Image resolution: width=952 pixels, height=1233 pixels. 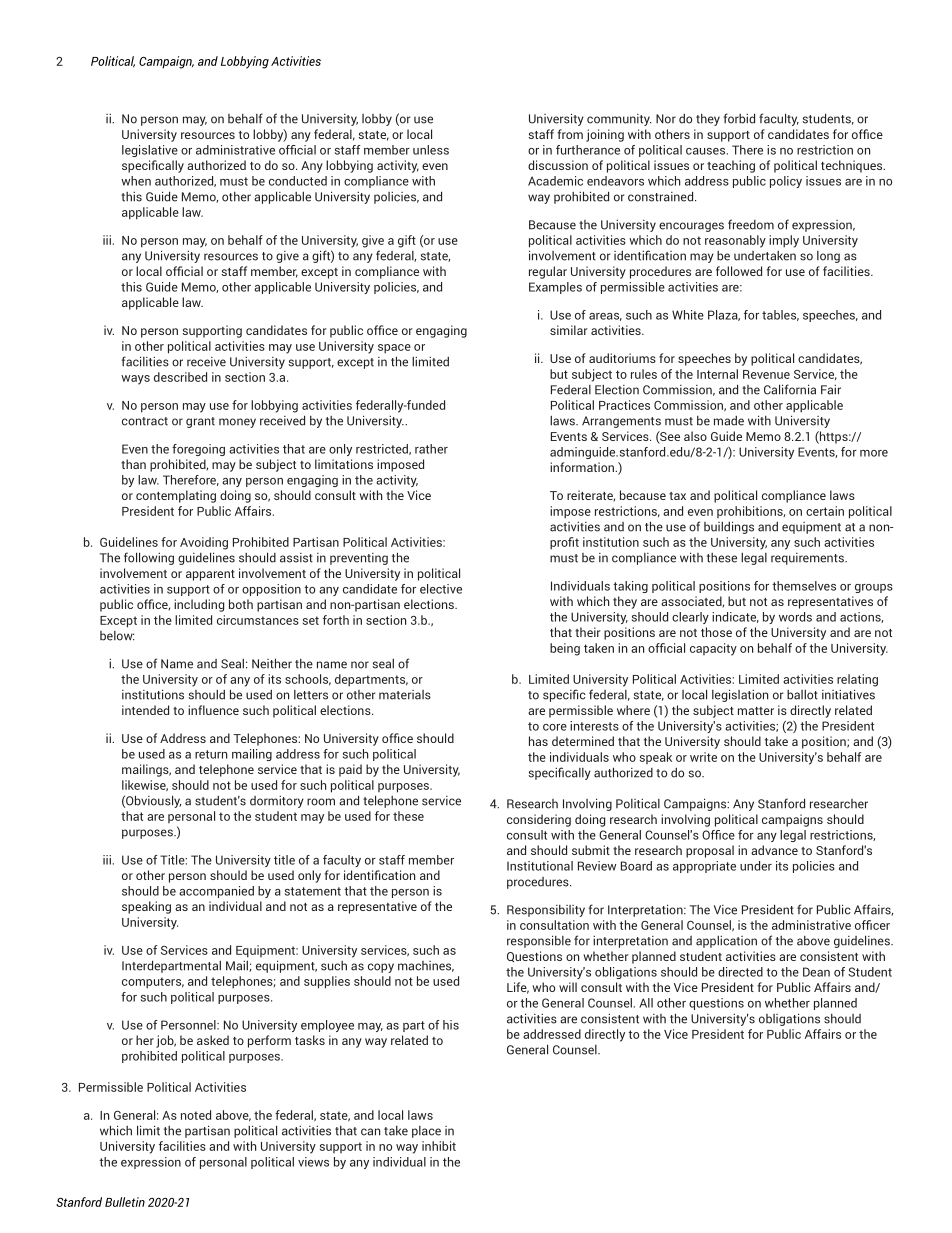 I want to click on policy, so click(x=786, y=182).
